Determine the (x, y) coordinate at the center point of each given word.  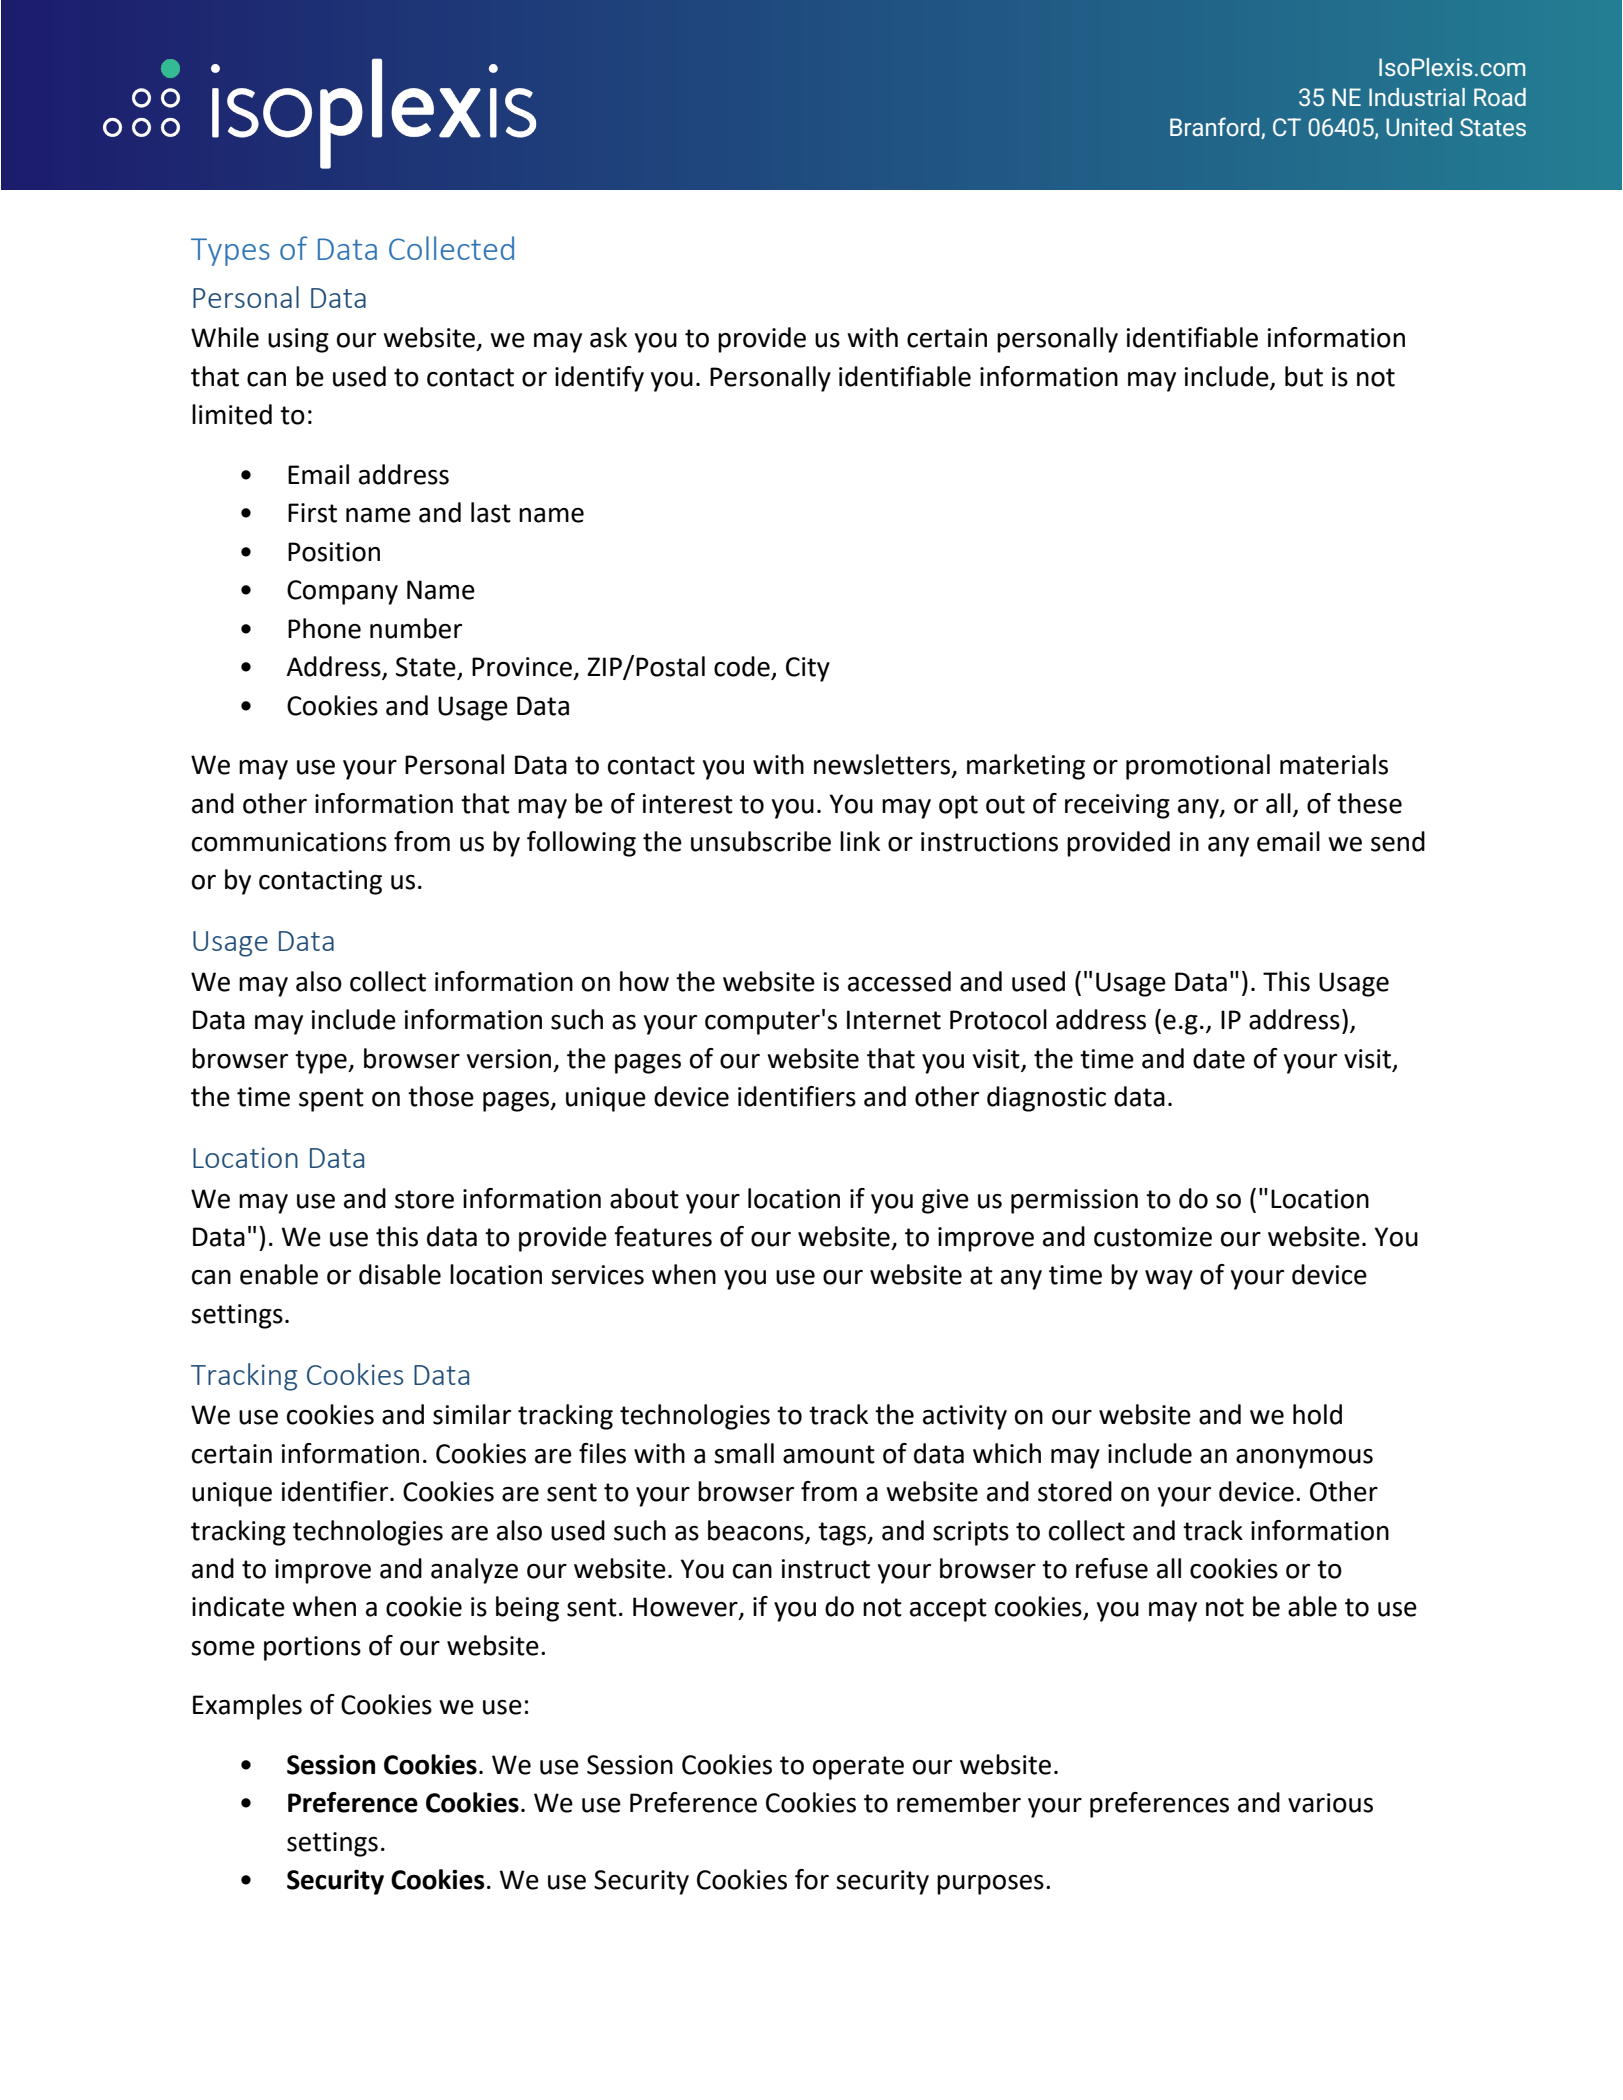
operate (858, 1768)
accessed (899, 981)
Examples (247, 1707)
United (1419, 127)
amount (829, 1454)
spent (331, 1100)
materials (1334, 764)
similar (472, 1414)
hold (1317, 1414)
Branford (1215, 126)
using (298, 340)
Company (342, 592)
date (1219, 1058)
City (808, 669)
